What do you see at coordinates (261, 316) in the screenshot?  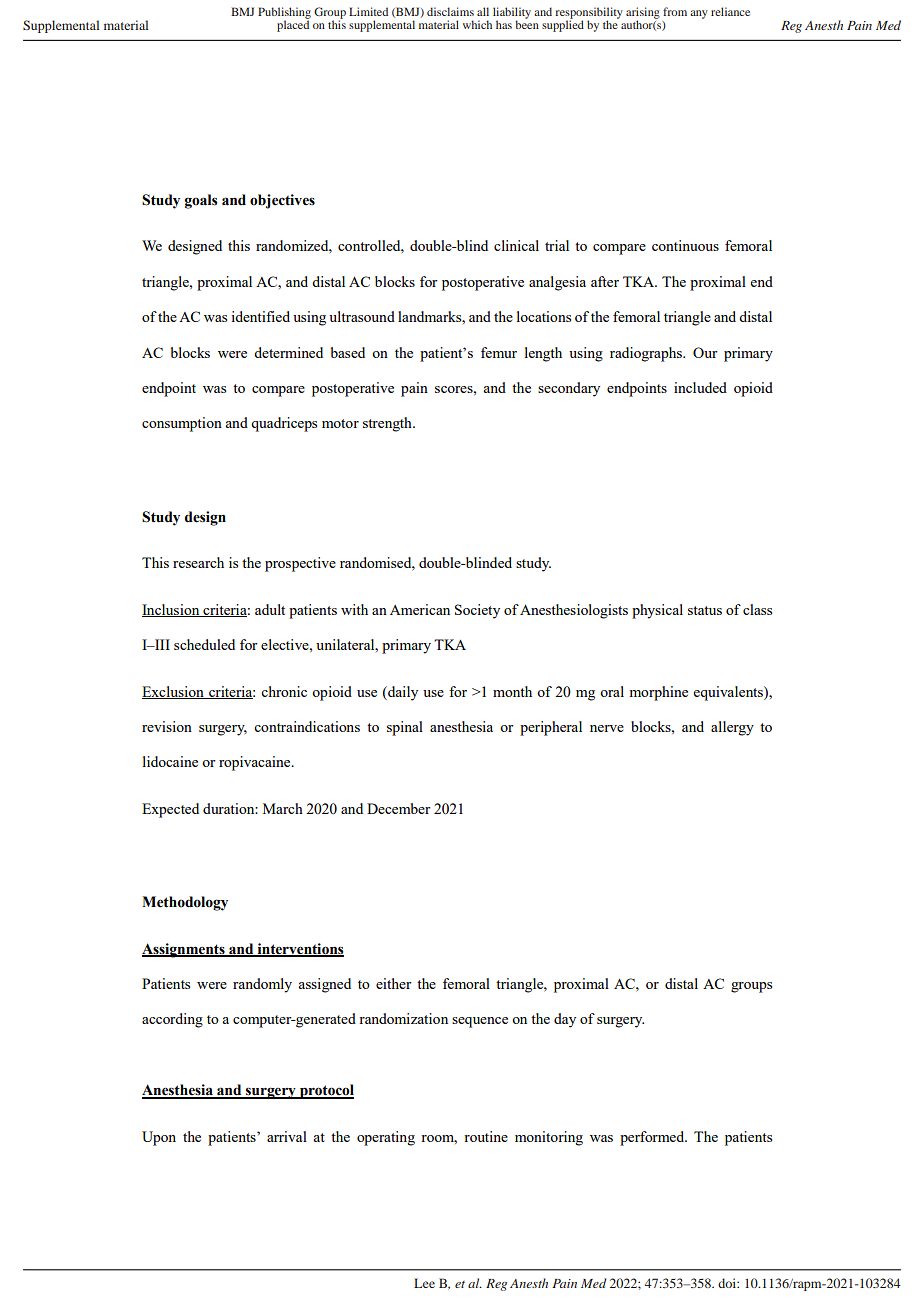 I see `identified` at bounding box center [261, 316].
